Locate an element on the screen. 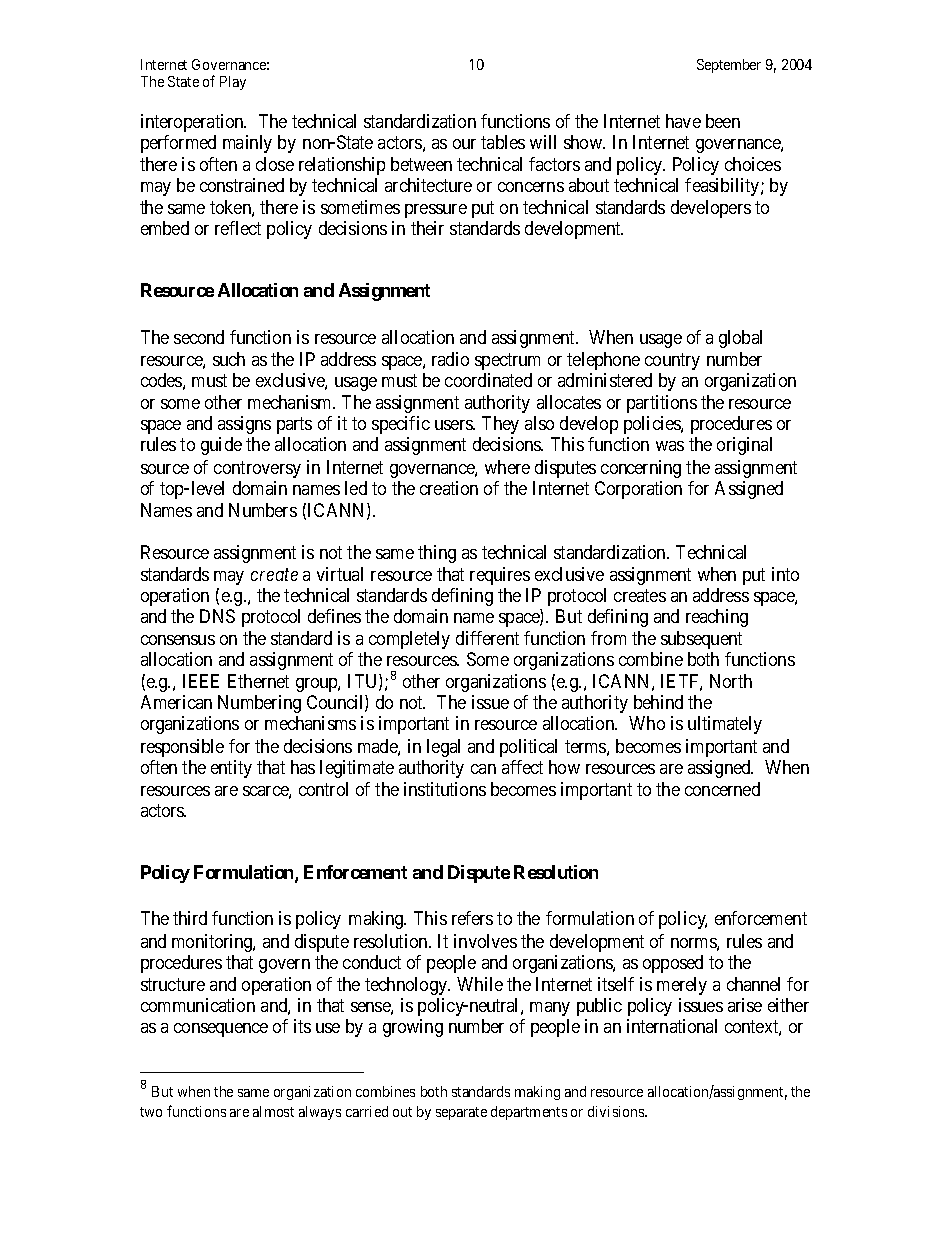  Play is located at coordinates (233, 83).
